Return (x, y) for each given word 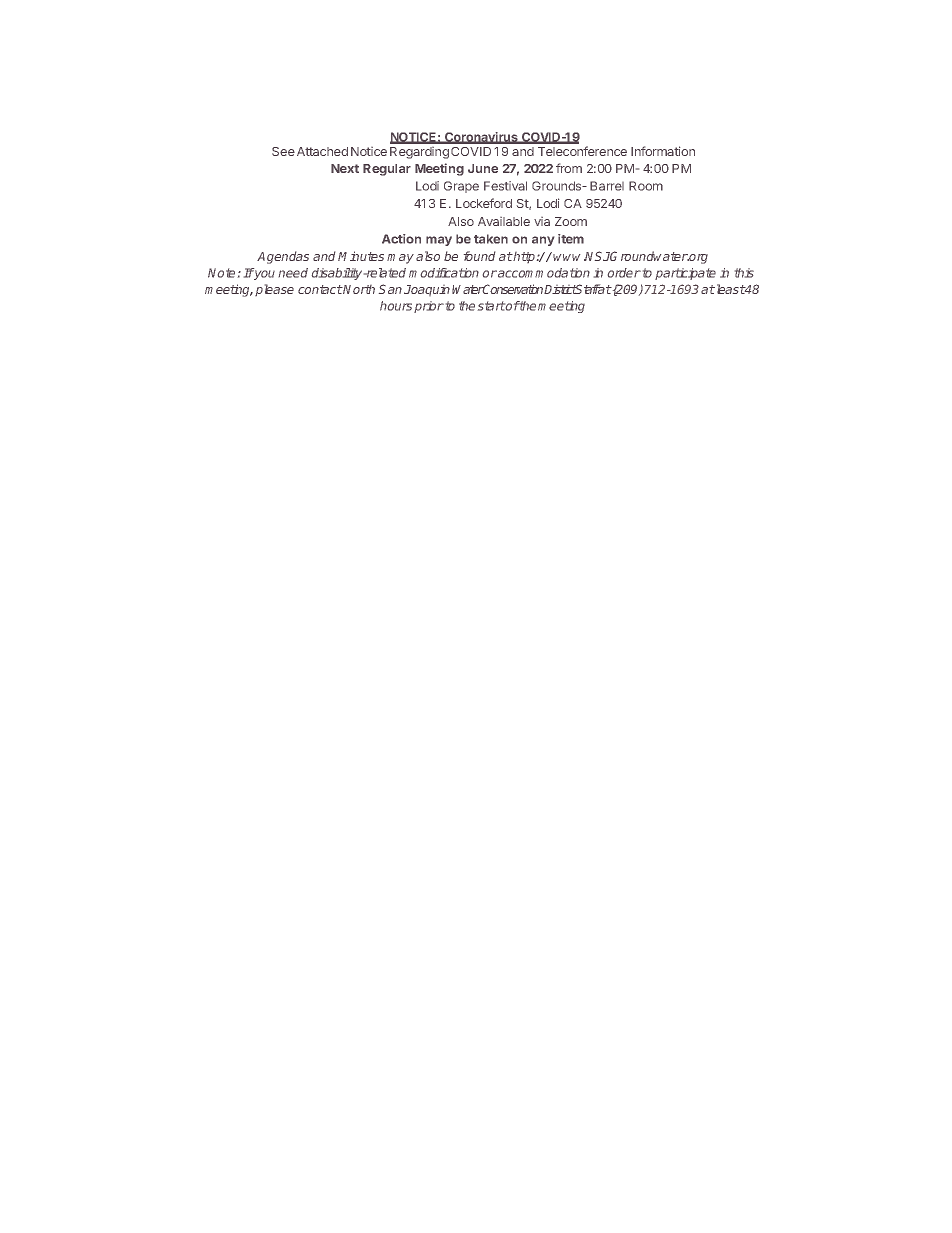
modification (444, 273)
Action (401, 239)
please (274, 290)
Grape (461, 187)
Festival (505, 186)
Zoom (571, 221)
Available (504, 221)
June (483, 168)
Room (646, 186)
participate (685, 274)
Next (345, 168)
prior (429, 307)
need (293, 273)
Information (663, 151)
